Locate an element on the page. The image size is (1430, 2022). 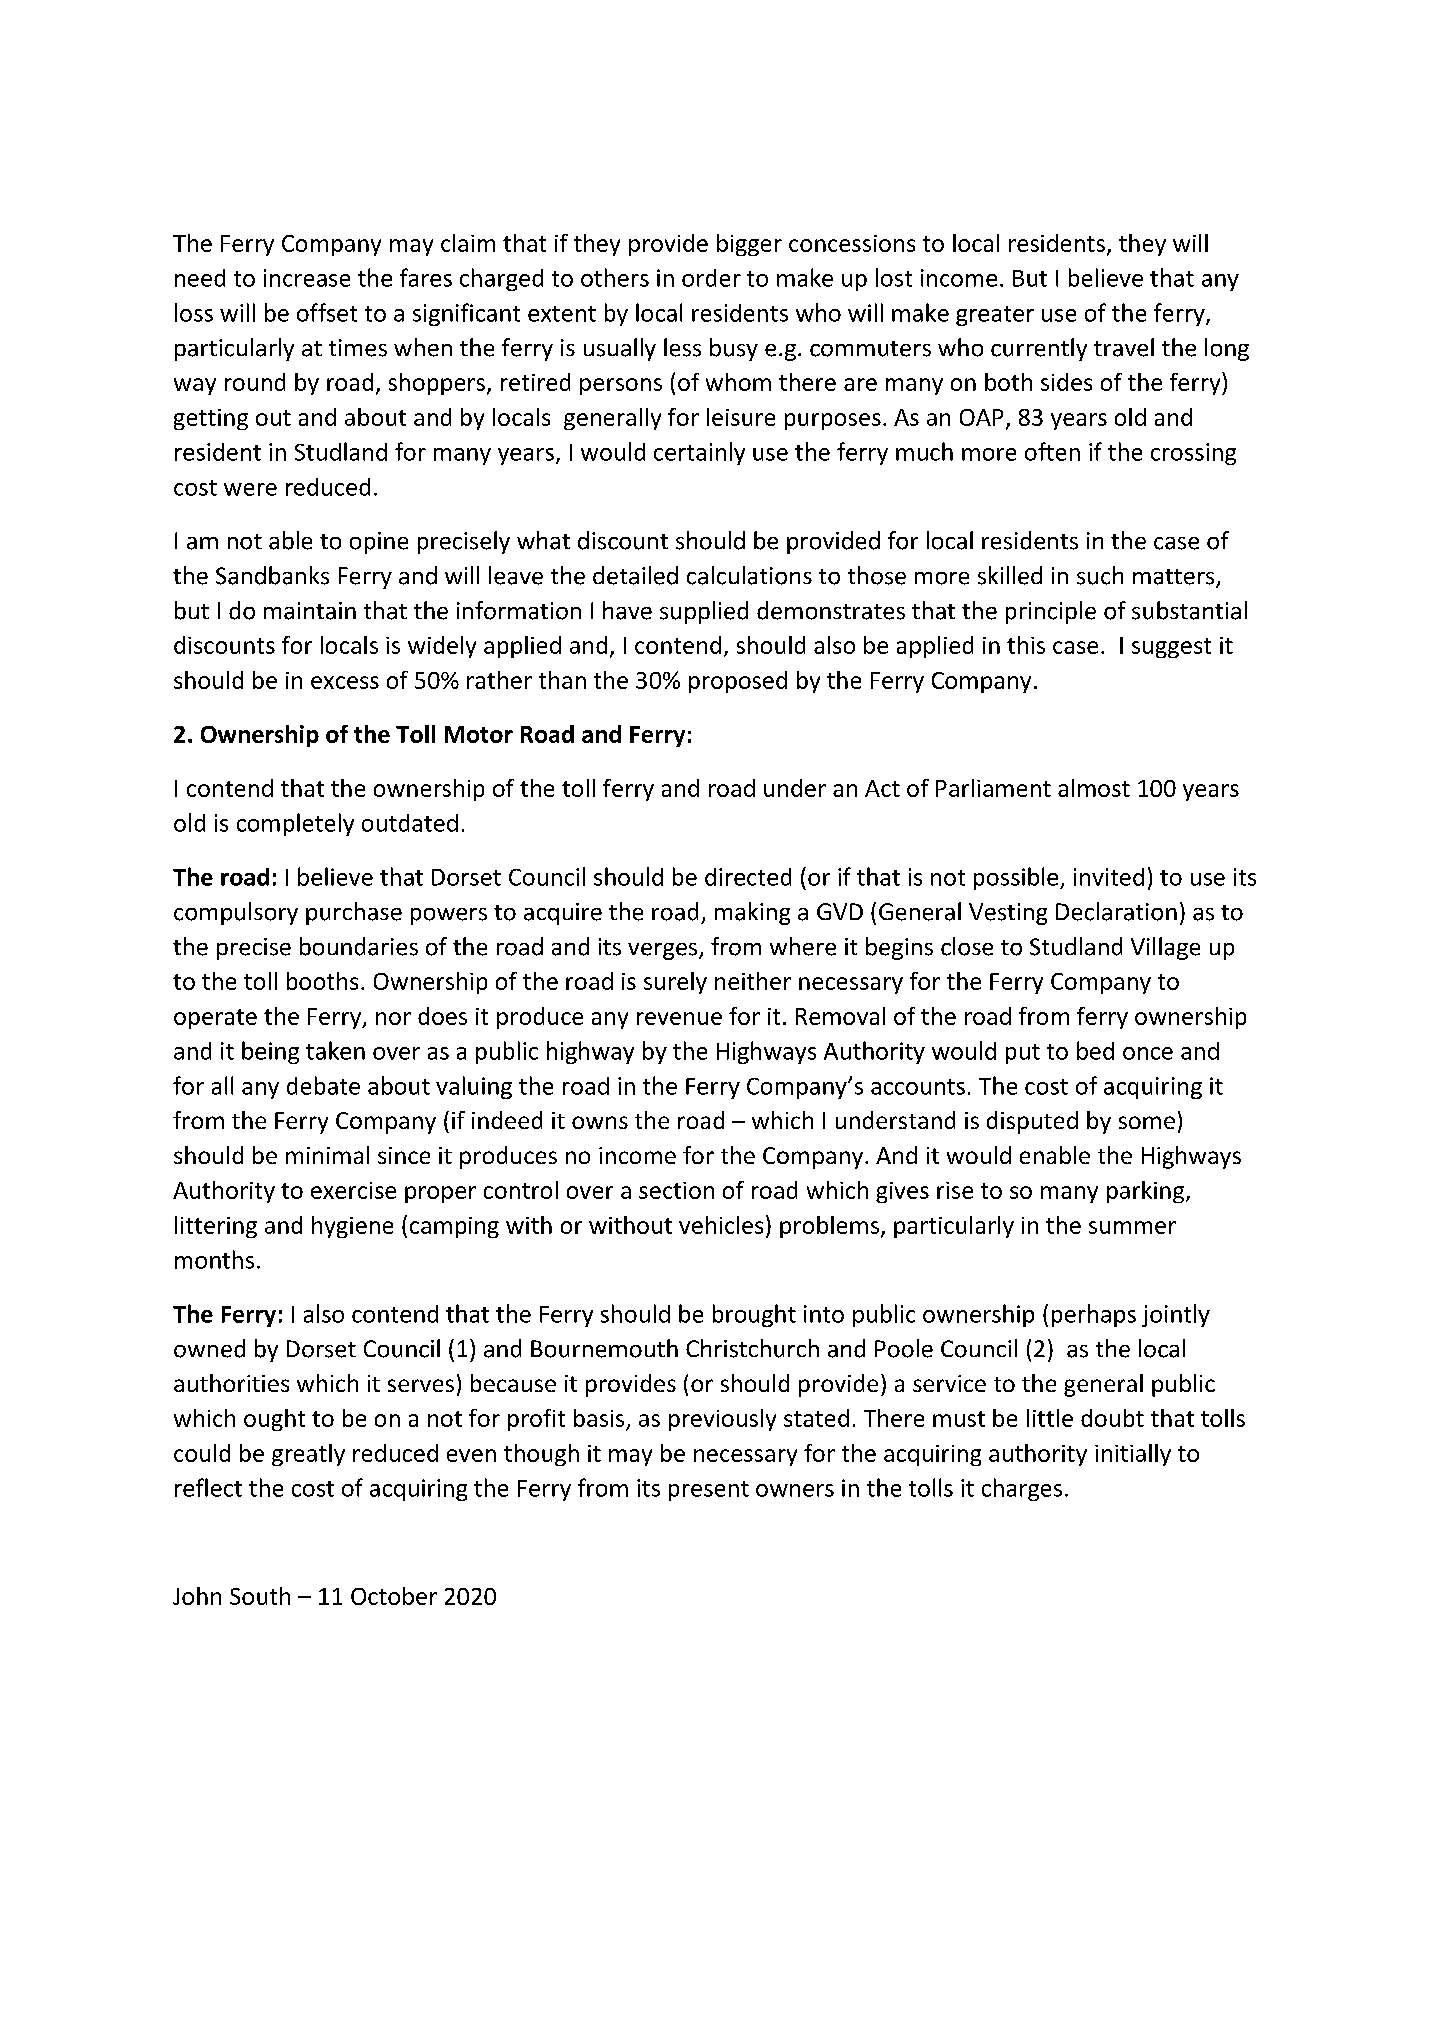
opine is located at coordinates (379, 543).
